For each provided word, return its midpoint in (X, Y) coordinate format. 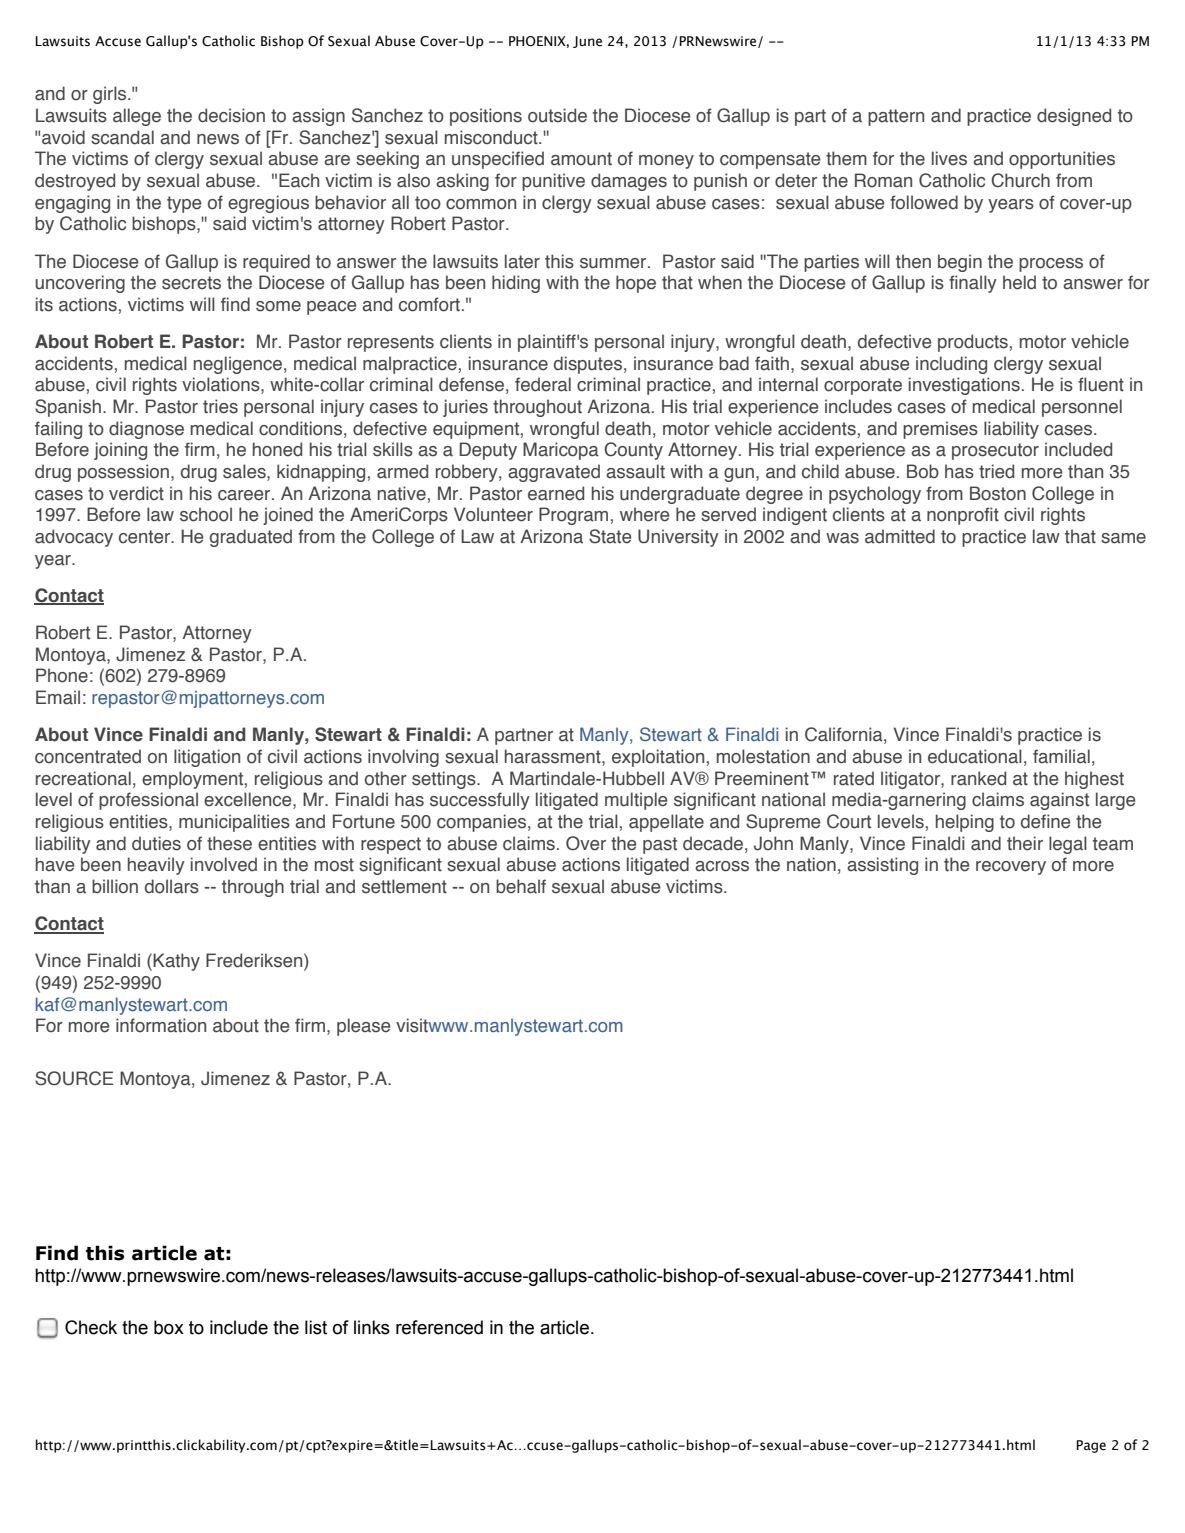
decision (231, 115)
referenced (439, 1327)
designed (1074, 117)
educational (975, 756)
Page (1091, 1446)
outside (557, 115)
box (169, 1327)
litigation (207, 758)
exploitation (658, 758)
